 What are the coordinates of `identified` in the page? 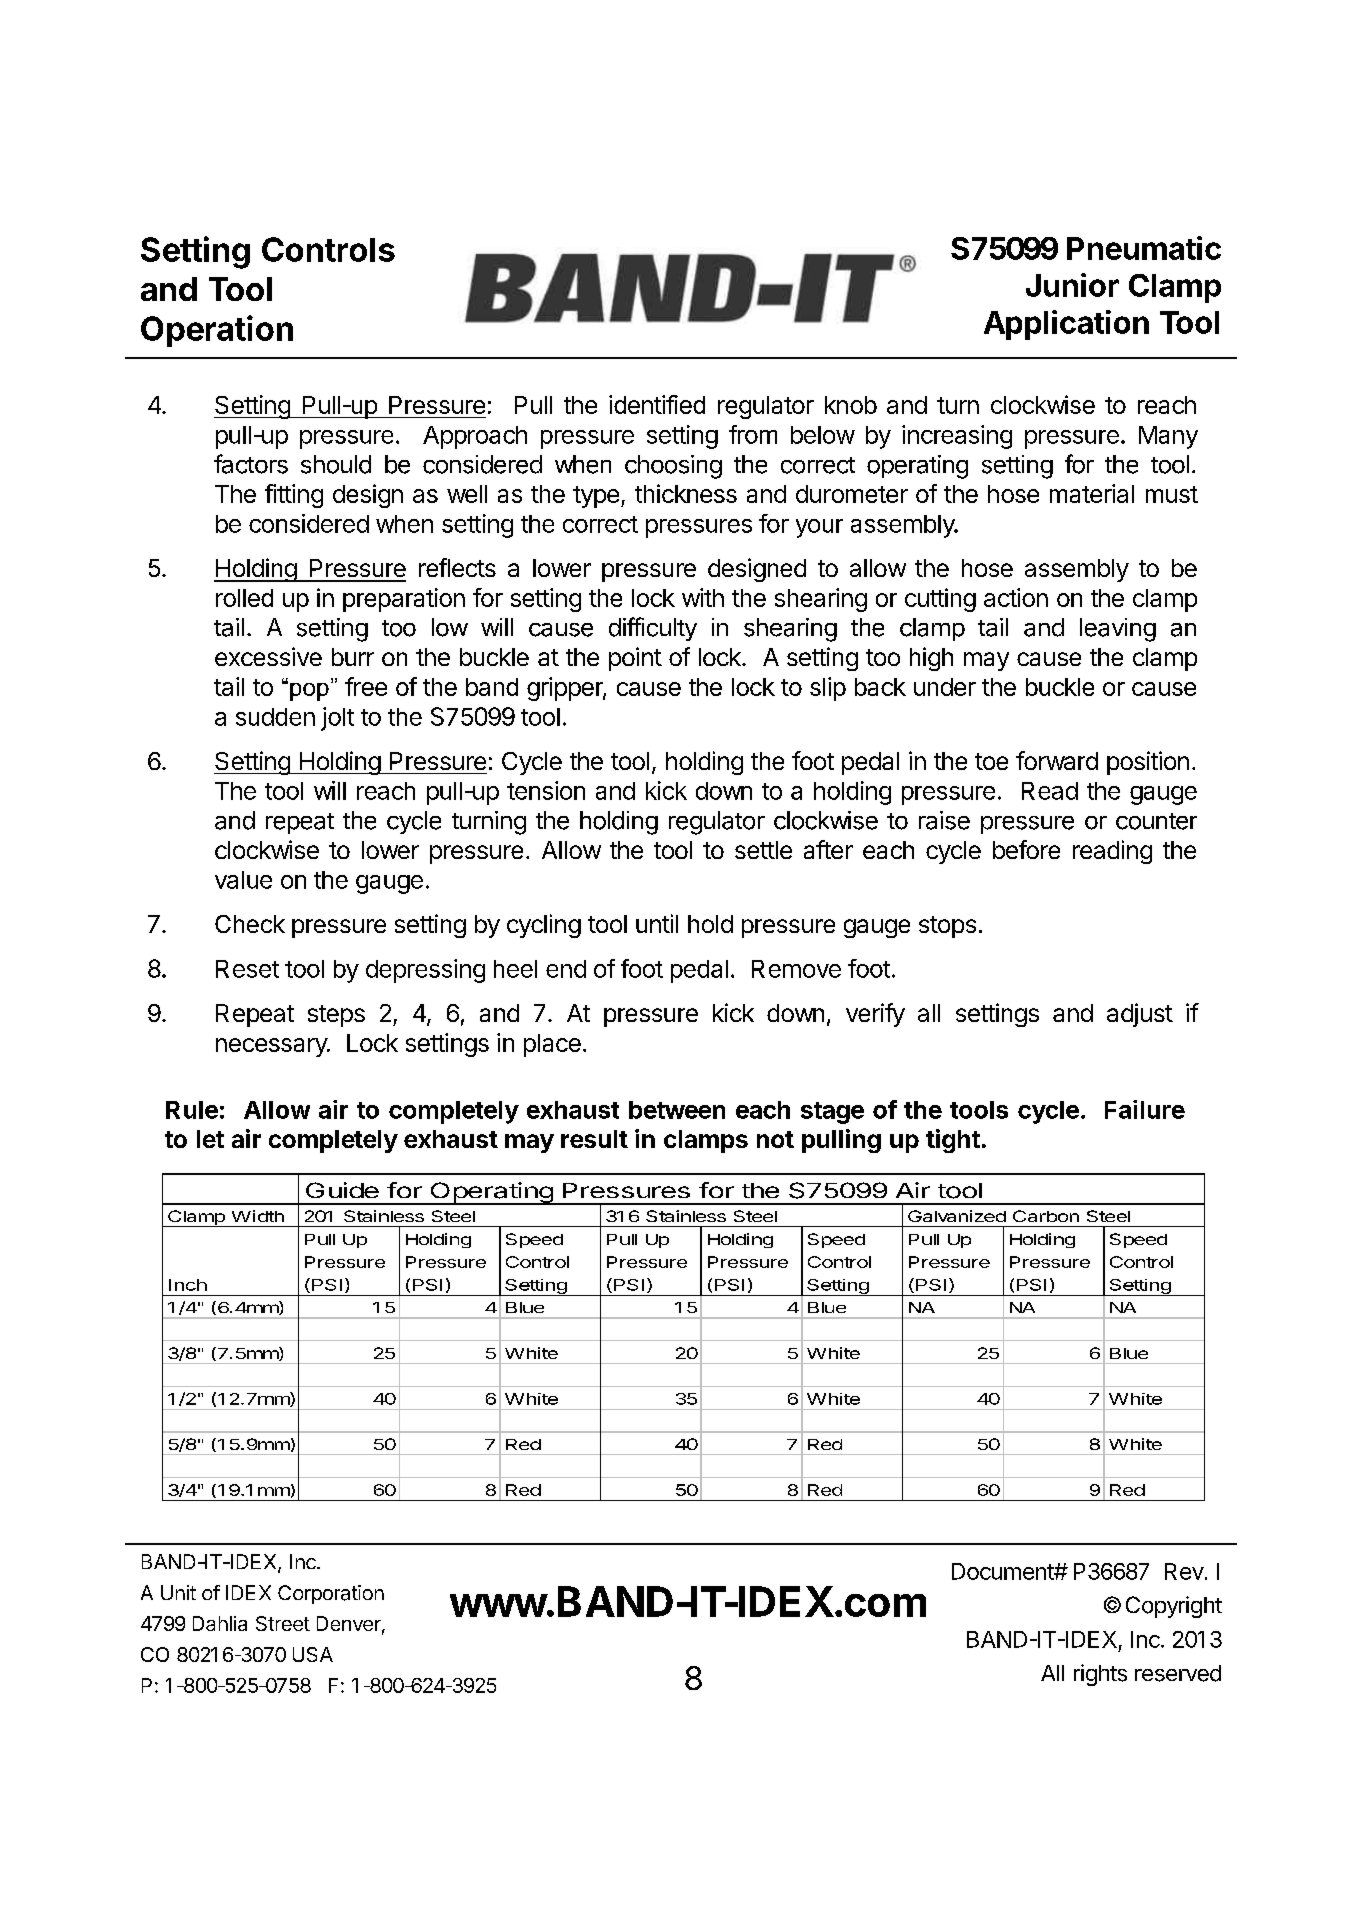 It's located at (657, 404).
